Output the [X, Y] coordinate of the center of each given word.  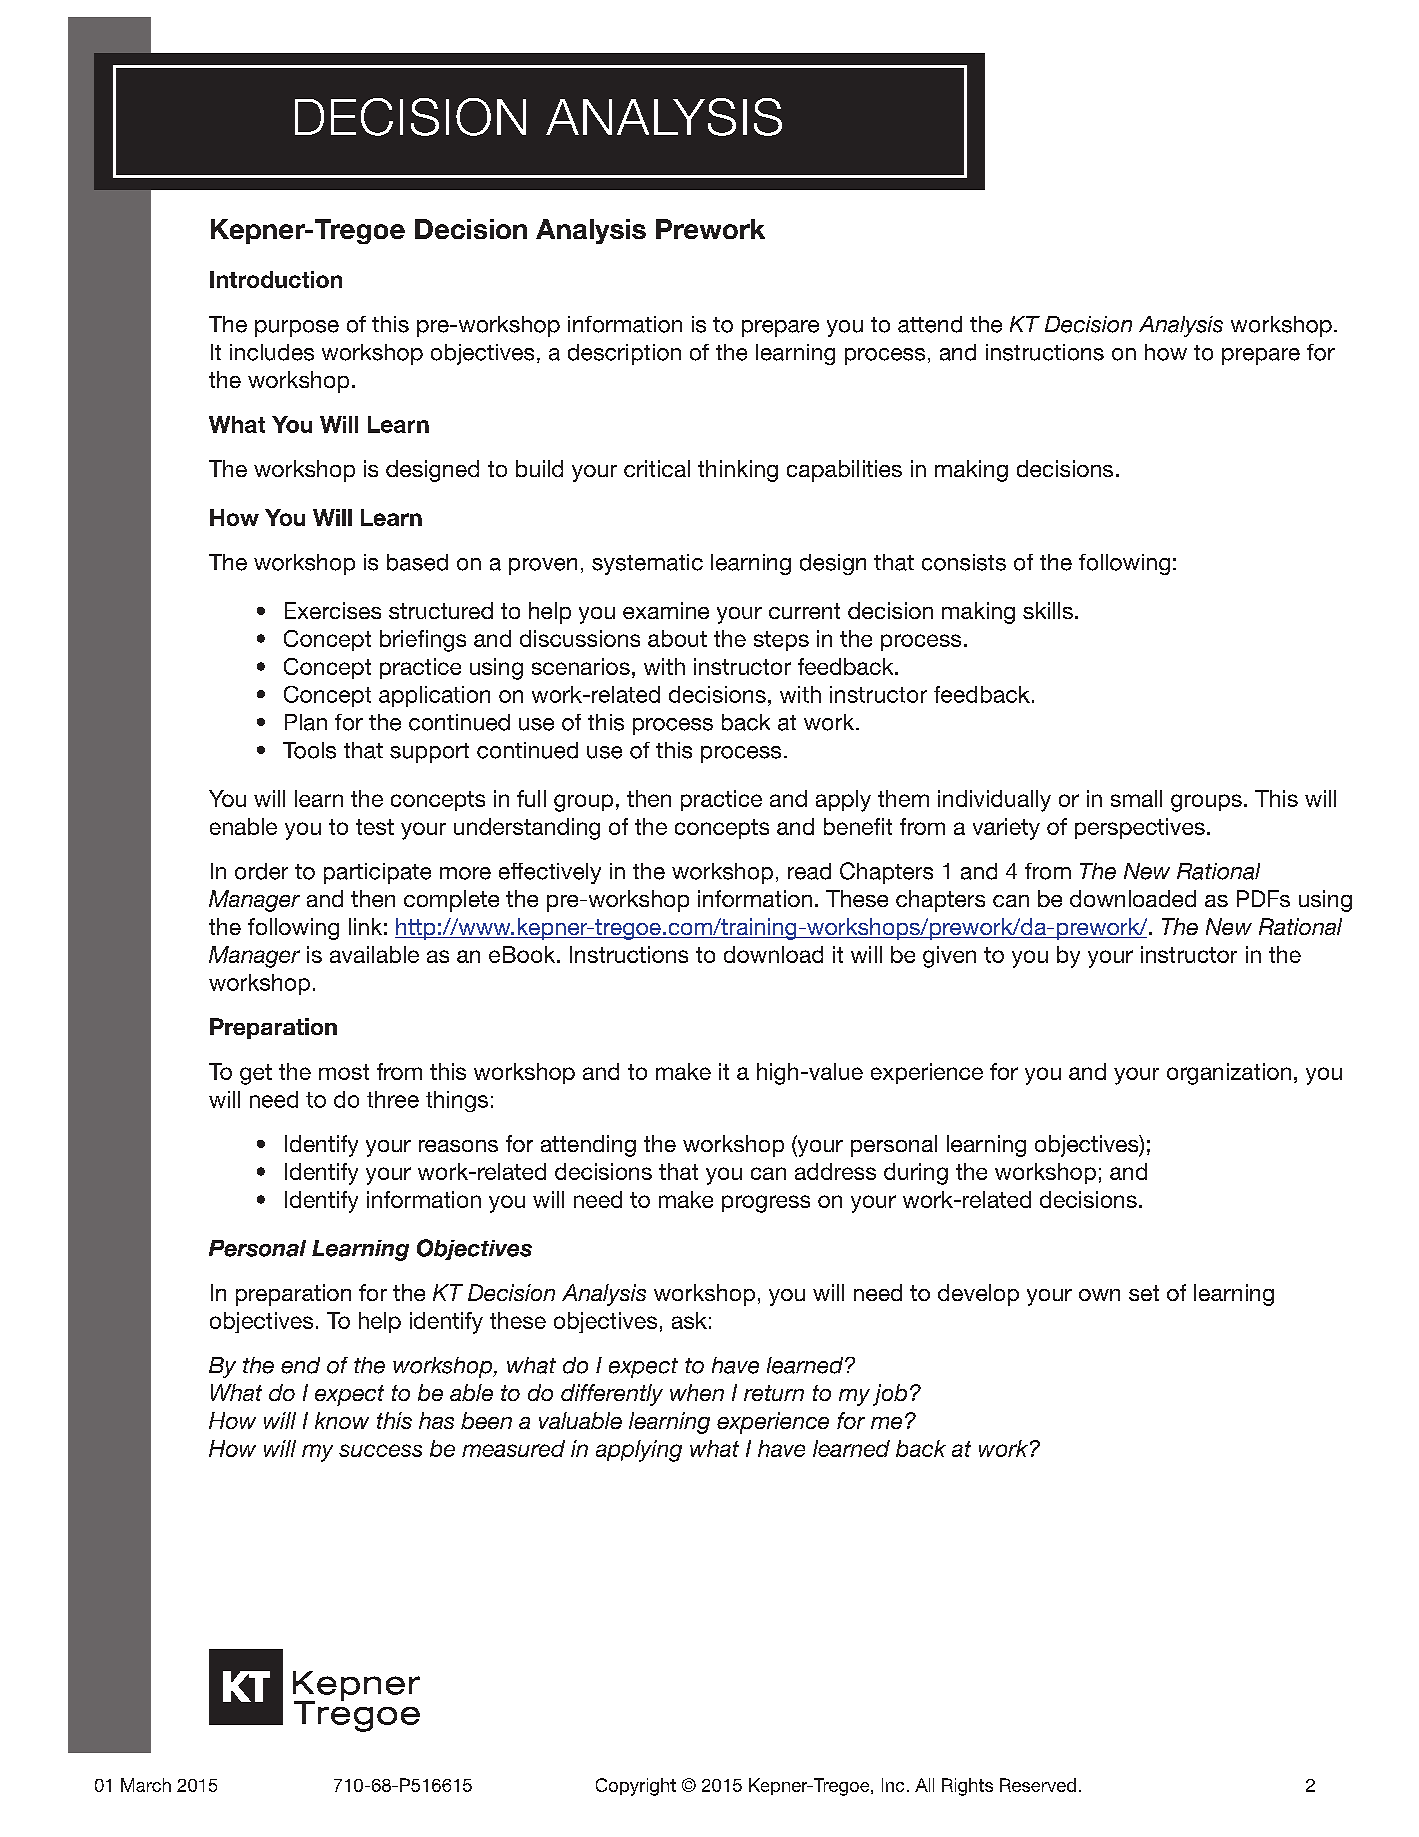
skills [1048, 610]
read [809, 871]
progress [766, 1204]
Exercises [333, 610]
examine [666, 610]
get [256, 1074]
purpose [297, 328]
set [1144, 1293]
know [342, 1420]
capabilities [844, 471]
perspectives [1140, 828]
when [697, 1392]
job [890, 1395]
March [146, 1785]
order [261, 871]
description [624, 354]
